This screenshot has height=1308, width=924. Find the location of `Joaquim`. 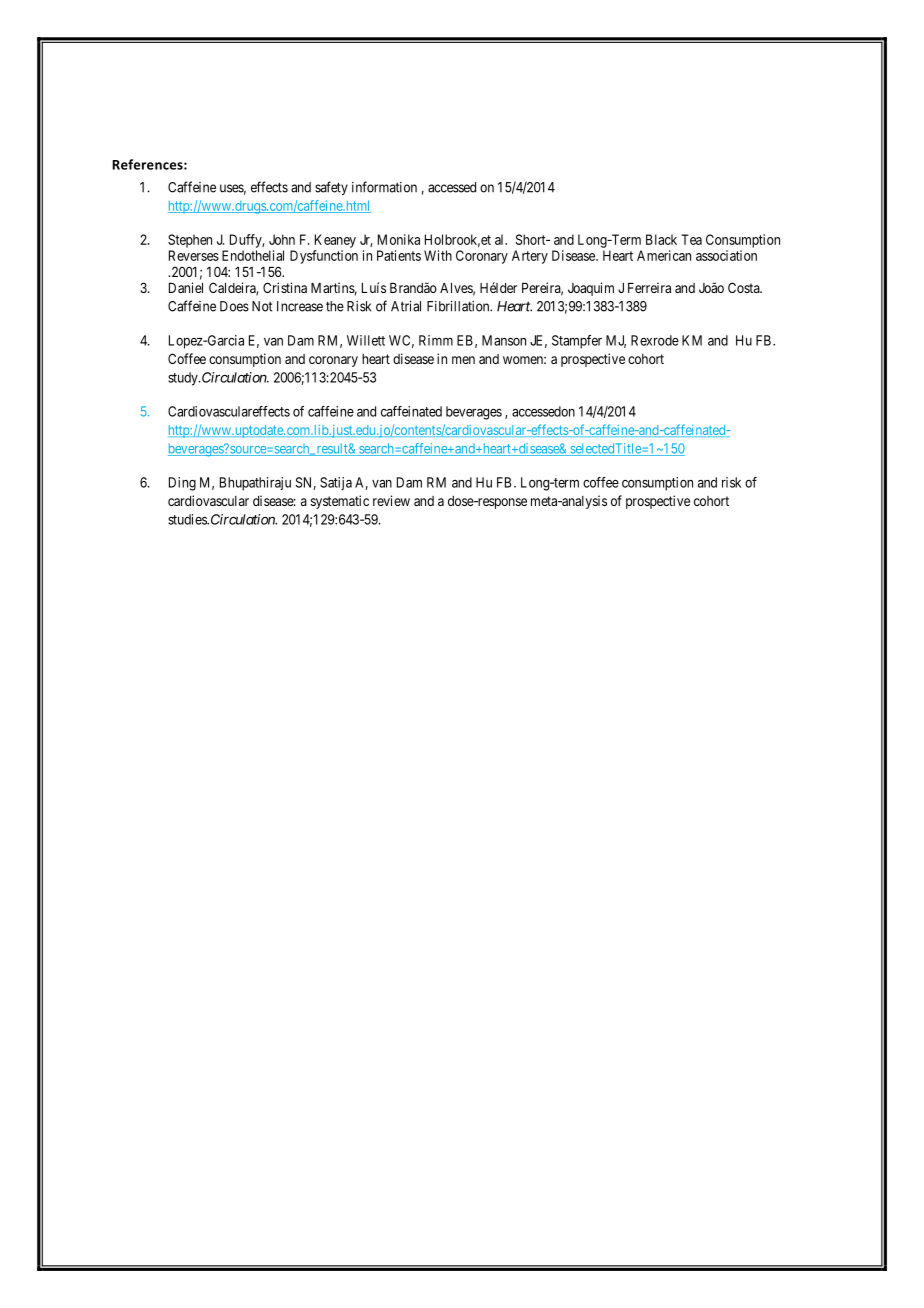

Joaquim is located at coordinates (591, 289).
